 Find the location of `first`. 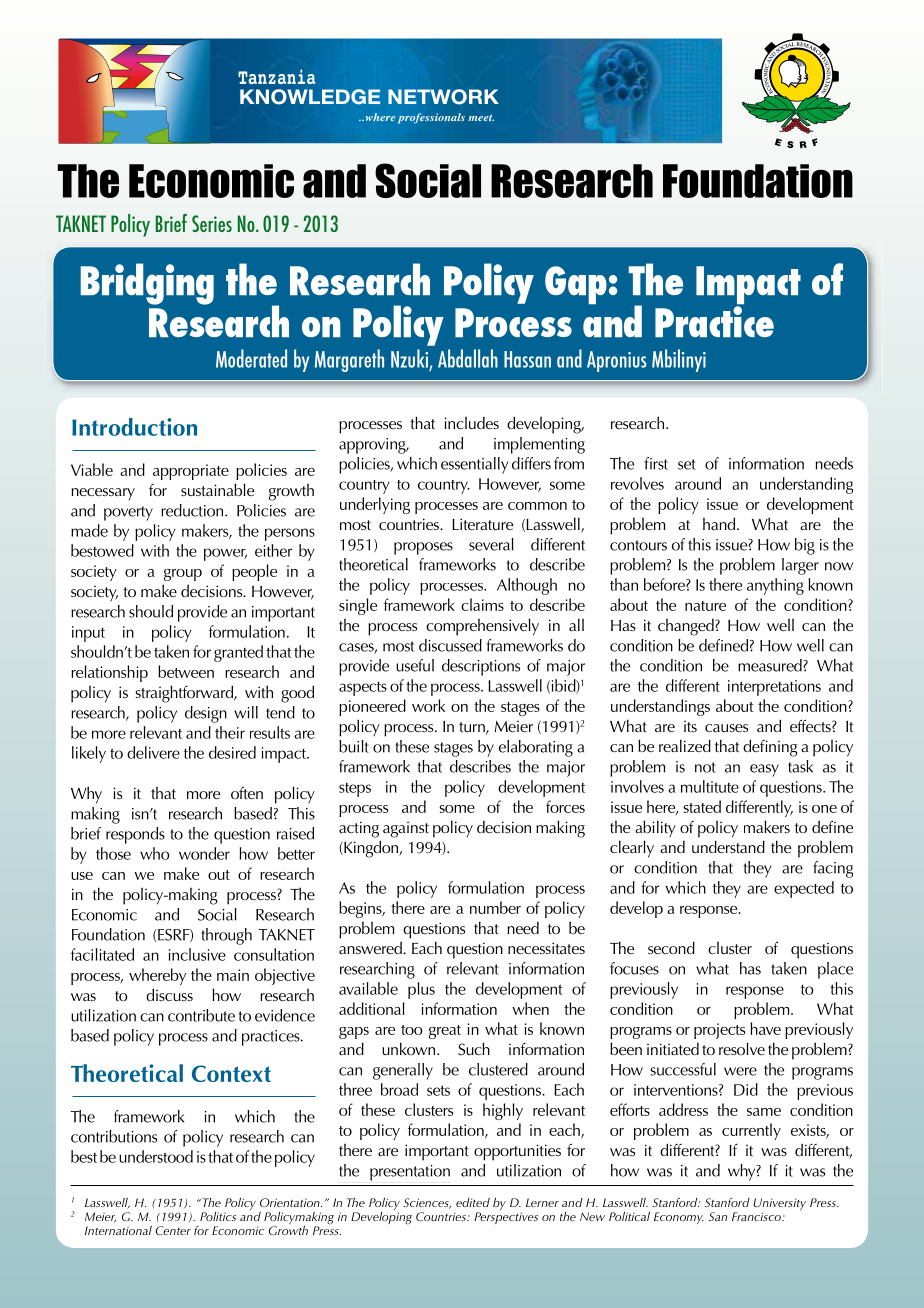

first is located at coordinates (656, 463).
